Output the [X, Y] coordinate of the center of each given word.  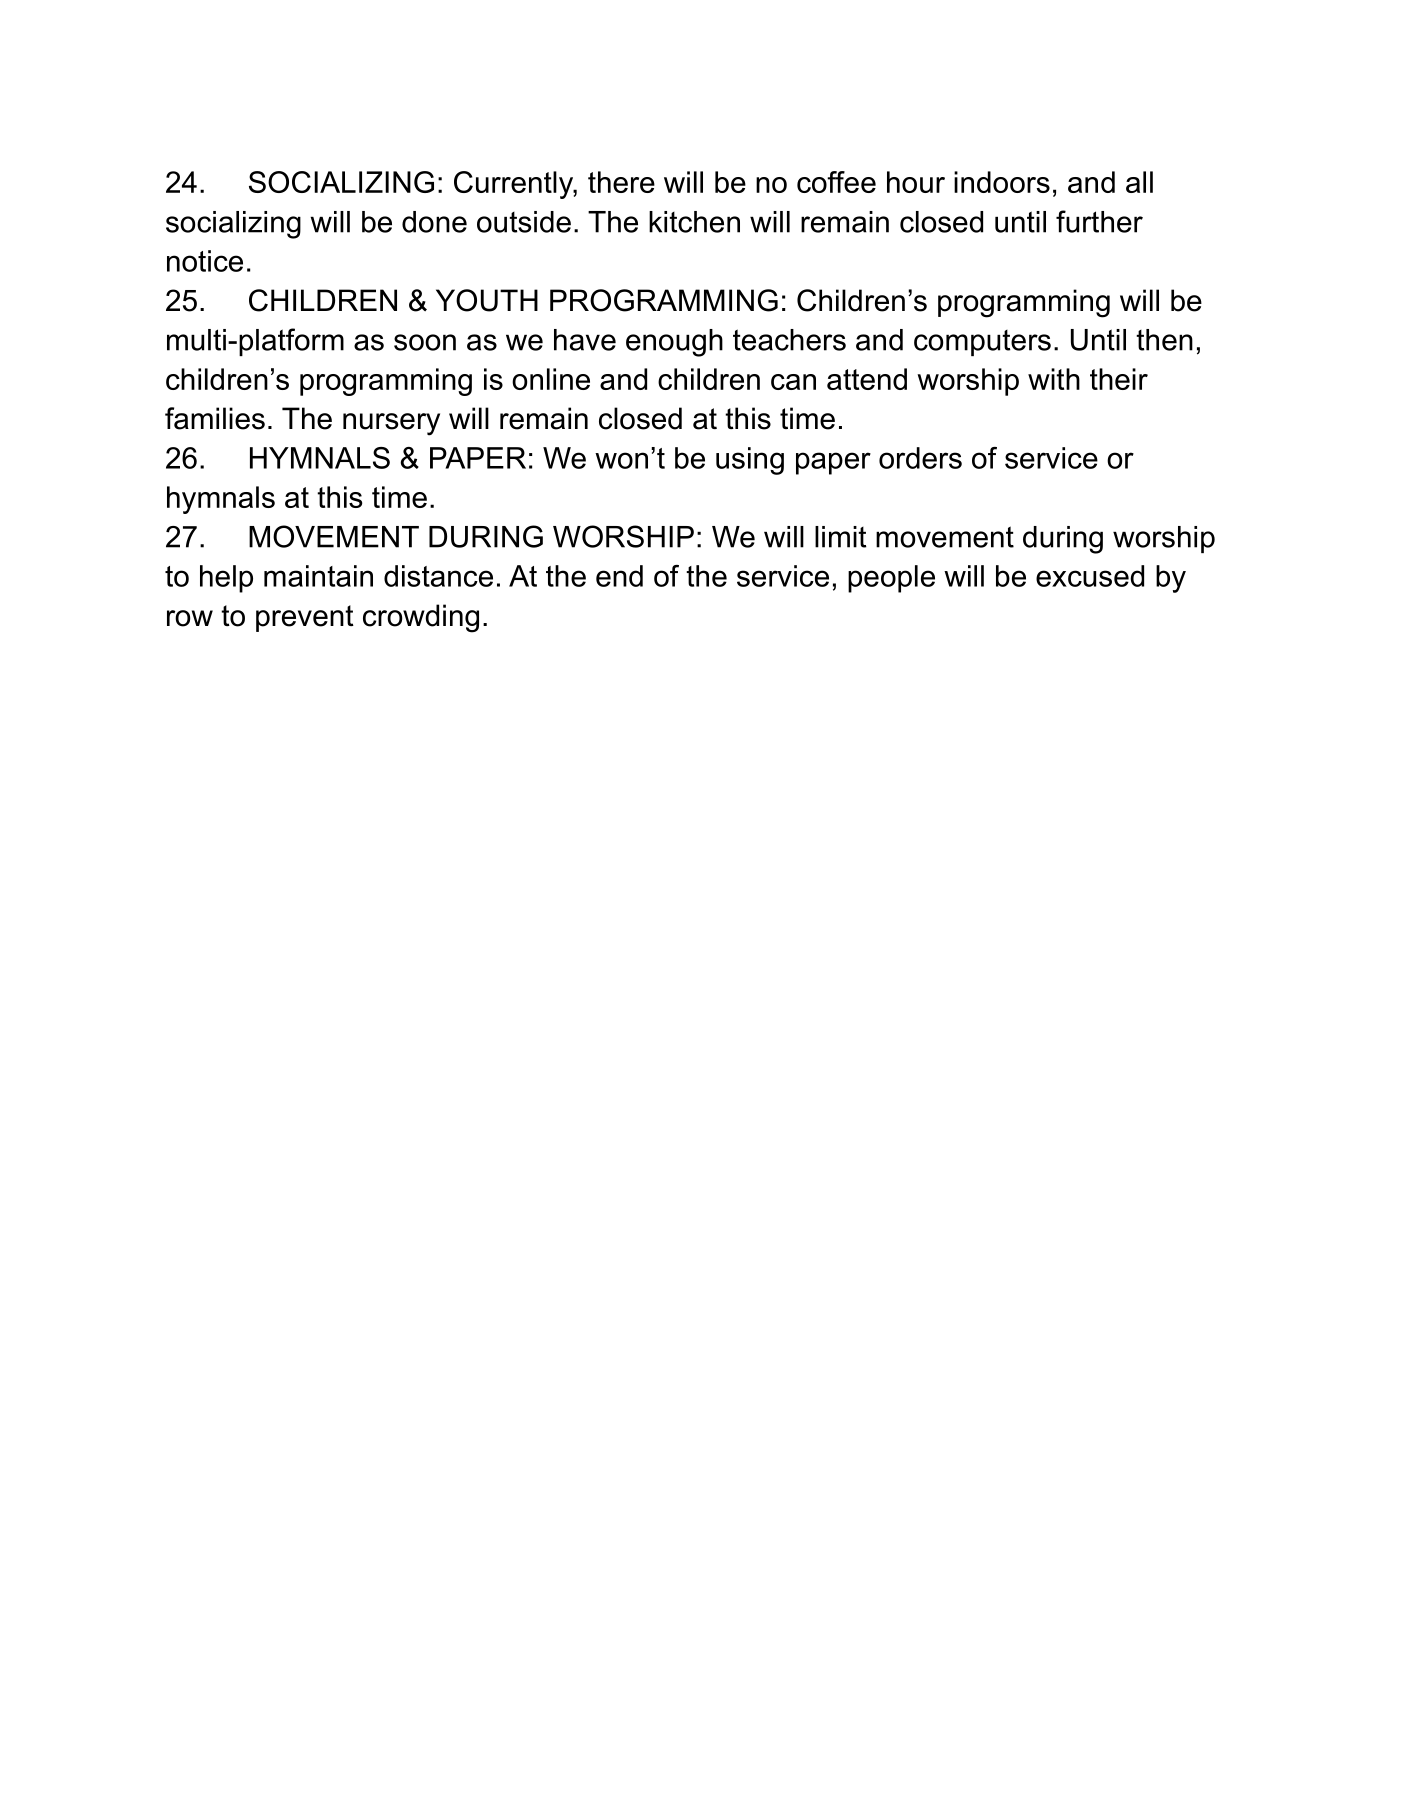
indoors [1002, 182]
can [793, 382]
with [1054, 379]
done [434, 222]
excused [1090, 576]
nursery [391, 424]
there [621, 182]
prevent [305, 618]
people [891, 579]
